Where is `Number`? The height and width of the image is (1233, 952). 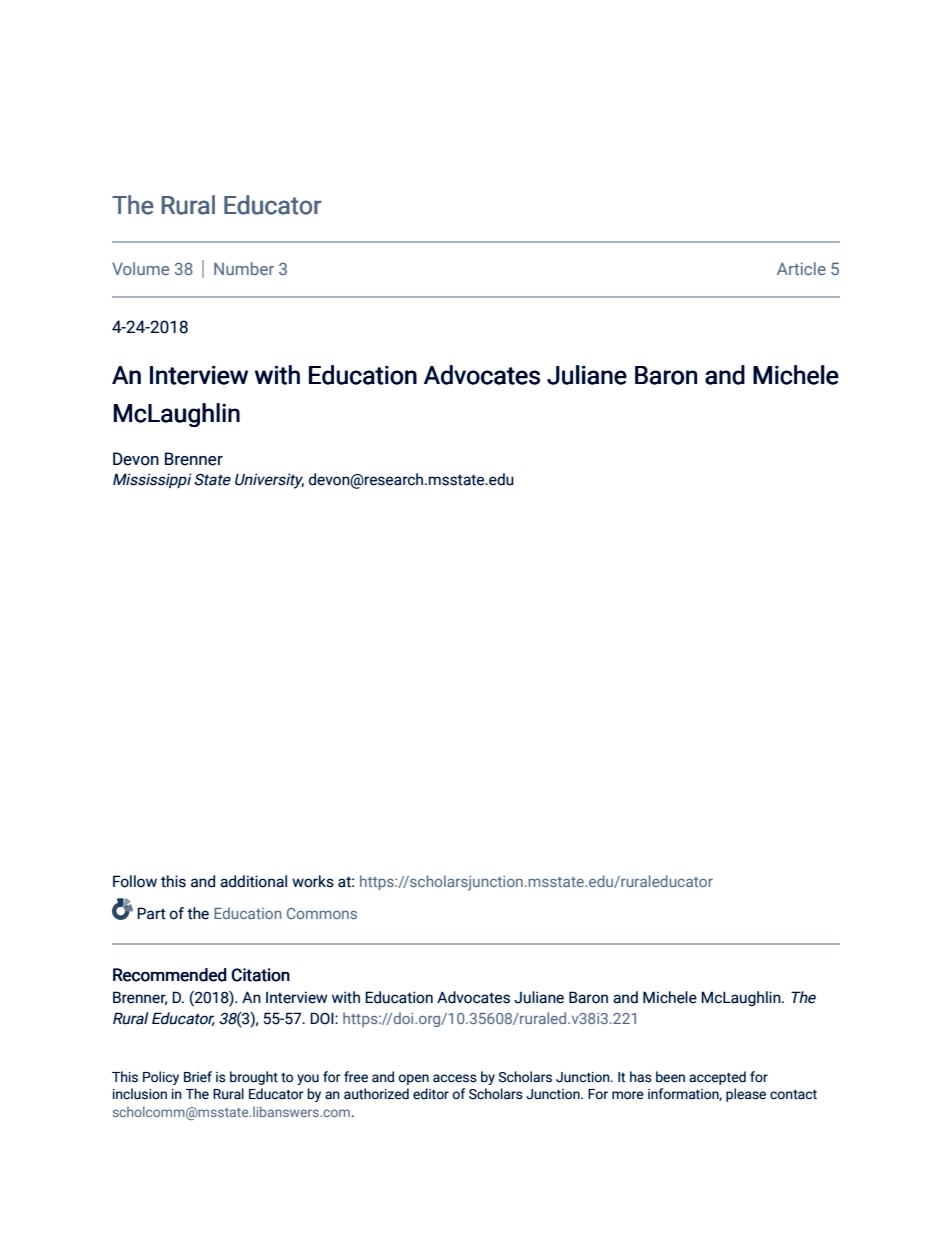 Number is located at coordinates (244, 268).
